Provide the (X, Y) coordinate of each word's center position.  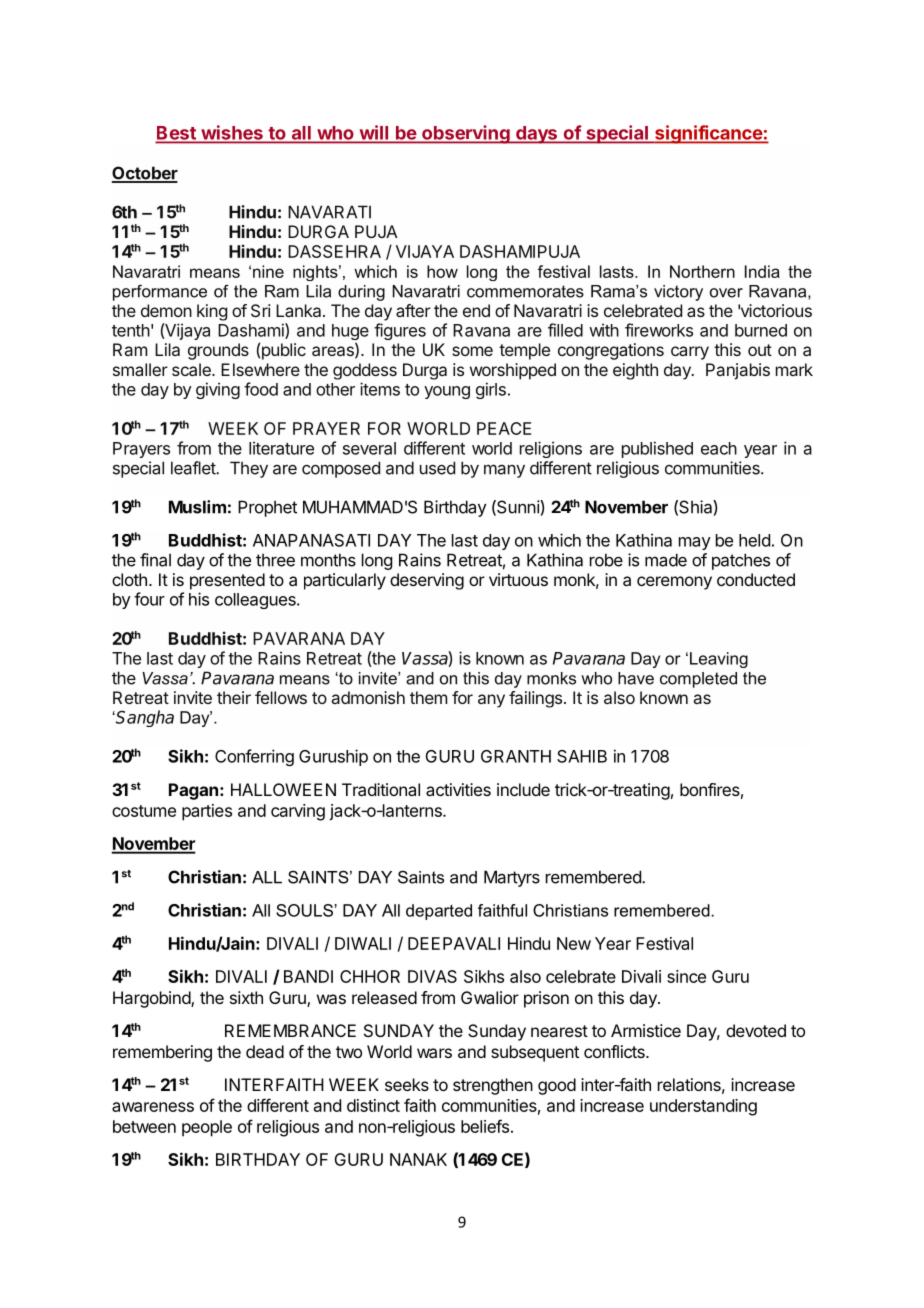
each (719, 448)
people (207, 1128)
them (428, 697)
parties (207, 812)
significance (708, 134)
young (447, 392)
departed (439, 912)
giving (218, 390)
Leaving (719, 660)
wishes (232, 133)
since (686, 976)
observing (466, 134)
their (234, 697)
